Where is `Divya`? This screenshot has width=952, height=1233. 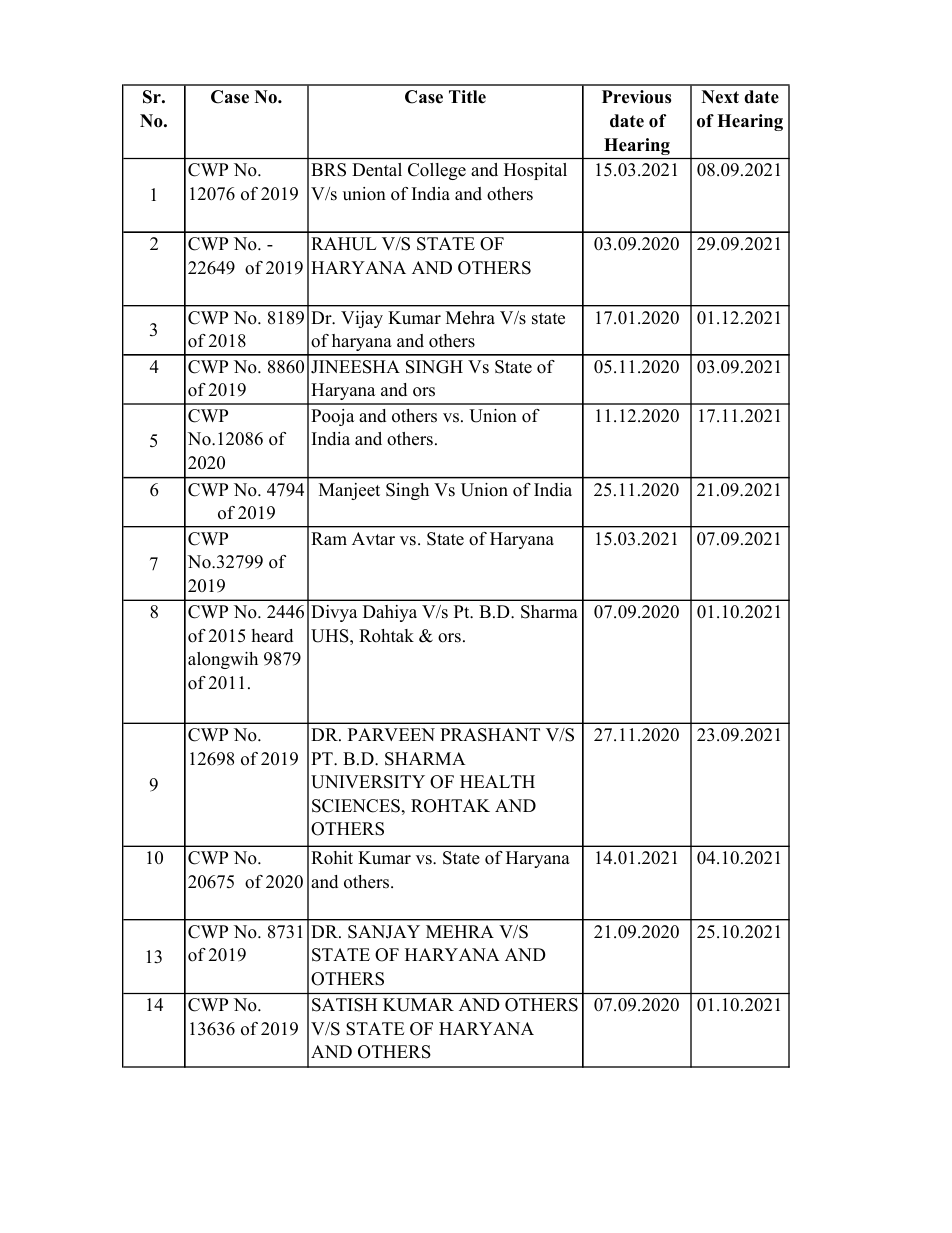 Divya is located at coordinates (334, 613).
